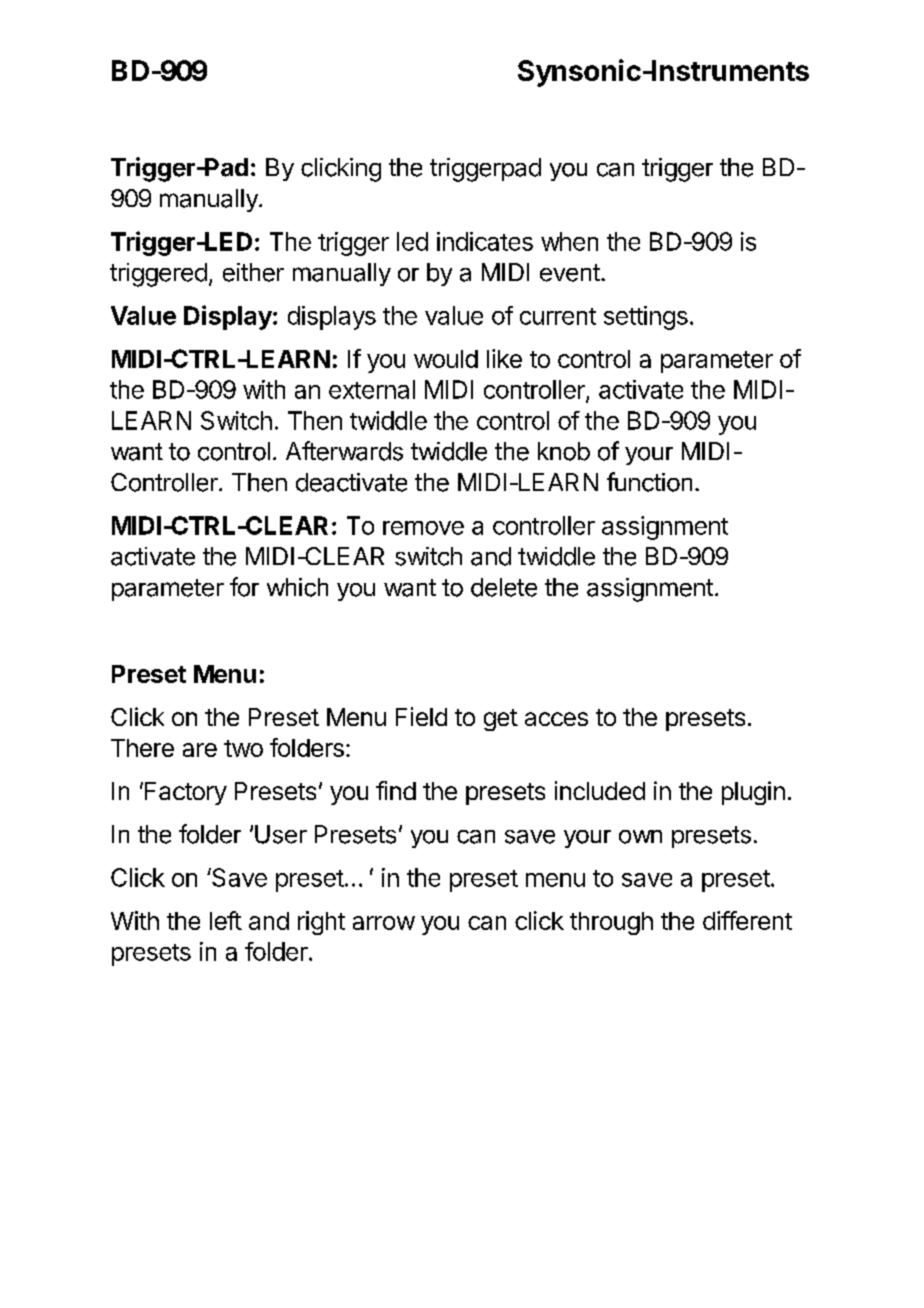  Describe the element at coordinates (646, 318) in the screenshot. I see `settings` at that location.
